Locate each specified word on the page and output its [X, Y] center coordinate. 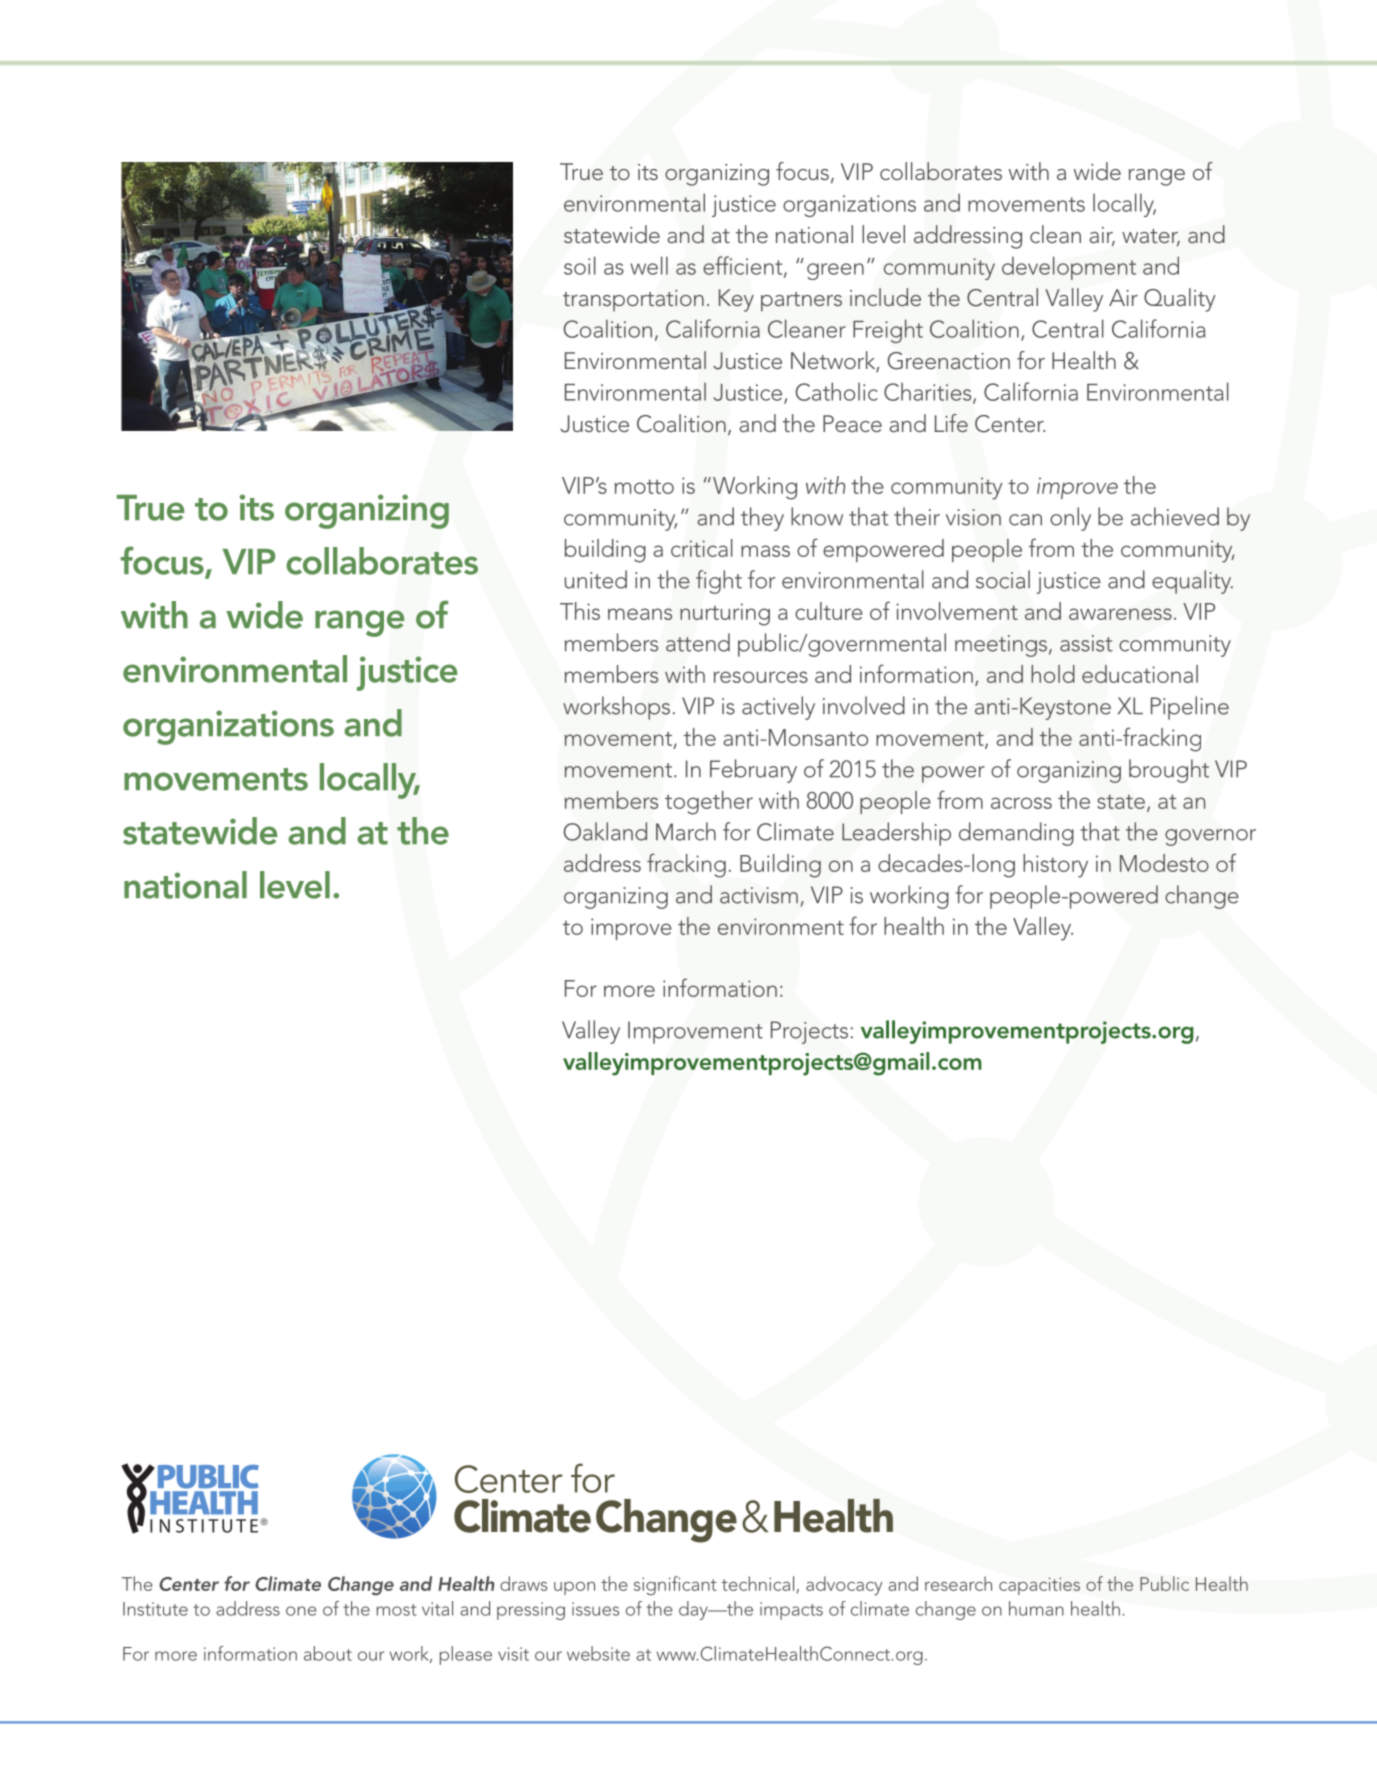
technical [759, 1584]
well [649, 265]
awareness [1120, 614]
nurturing [725, 614]
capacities [1039, 1586]
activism [759, 895]
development [1069, 268]
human [1036, 1608]
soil [580, 265]
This [580, 611]
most [396, 1610]
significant [675, 1586]
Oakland [605, 831]
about [328, 1653]
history [1055, 866]
